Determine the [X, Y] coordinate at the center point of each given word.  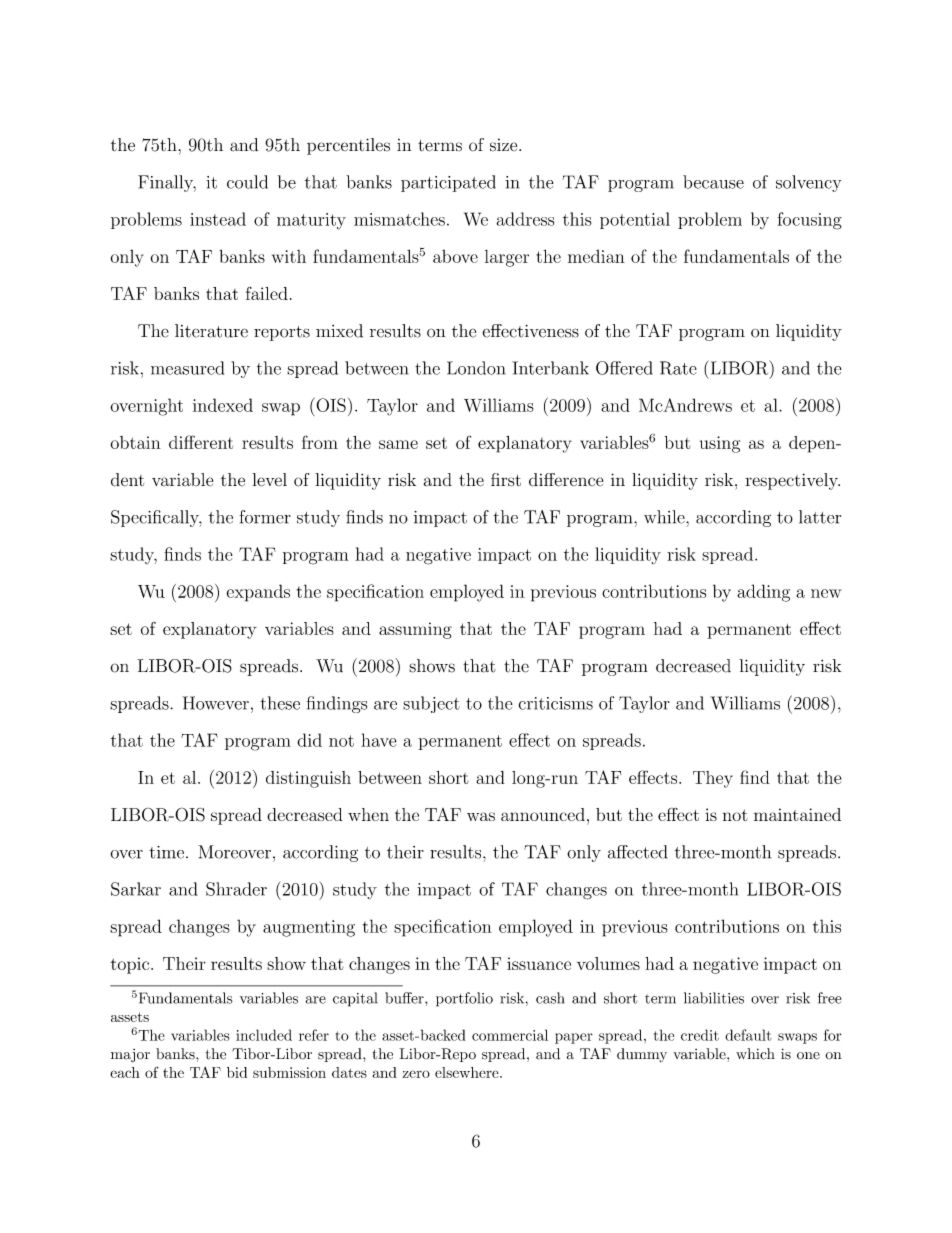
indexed [223, 405]
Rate [678, 368]
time [166, 852]
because [713, 182]
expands [258, 593]
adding [763, 593]
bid [237, 1072]
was [481, 816]
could [247, 182]
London [476, 368]
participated [448, 183]
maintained [797, 814]
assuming [415, 630]
